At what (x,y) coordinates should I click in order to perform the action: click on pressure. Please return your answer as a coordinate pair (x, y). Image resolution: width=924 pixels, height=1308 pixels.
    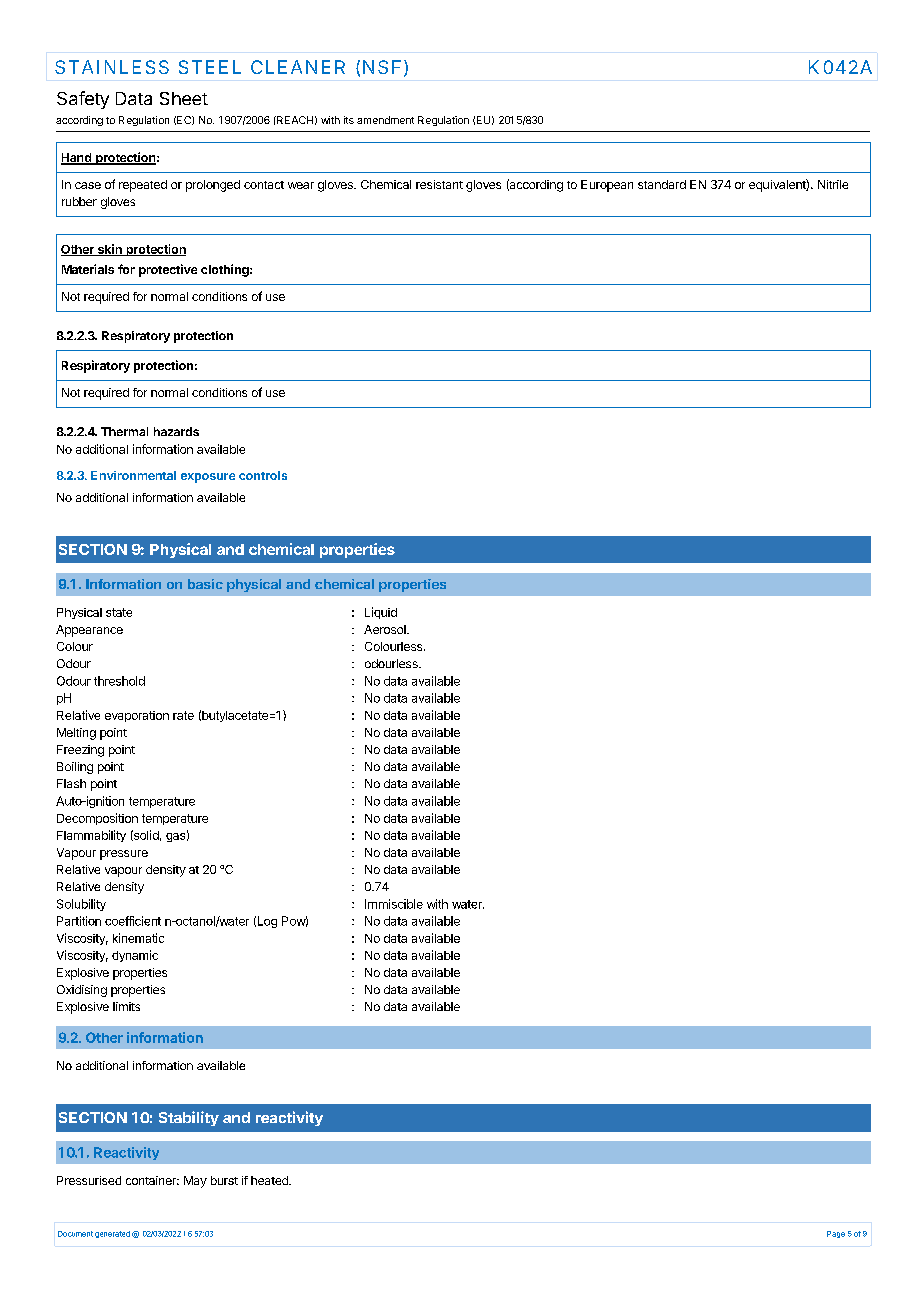
    Looking at the image, I should click on (124, 855).
